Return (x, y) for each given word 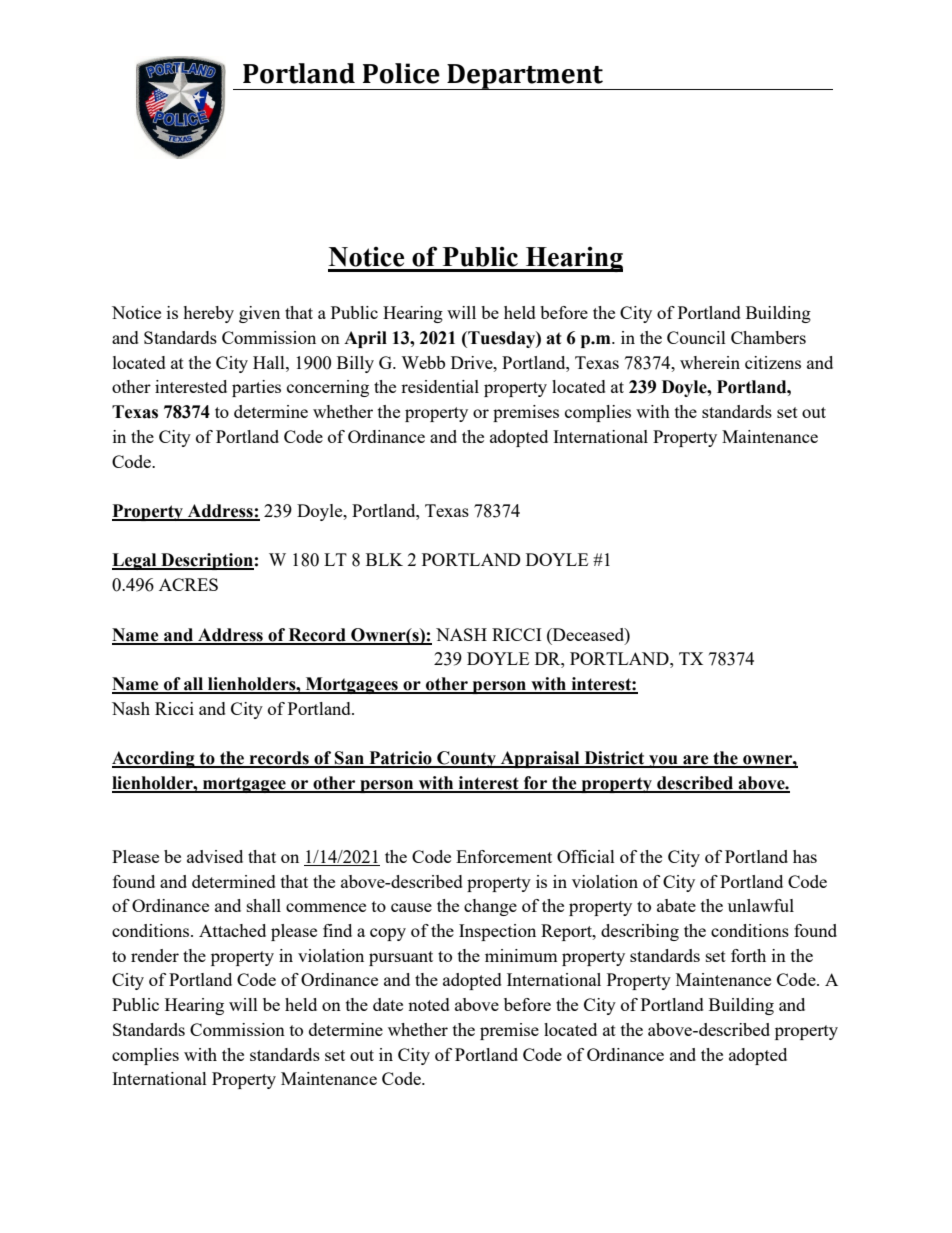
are (696, 761)
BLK (384, 559)
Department (525, 77)
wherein (710, 362)
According (154, 759)
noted (429, 1004)
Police (401, 73)
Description (206, 561)
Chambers (768, 337)
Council (696, 337)
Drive (473, 362)
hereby (208, 314)
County (466, 759)
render (155, 955)
